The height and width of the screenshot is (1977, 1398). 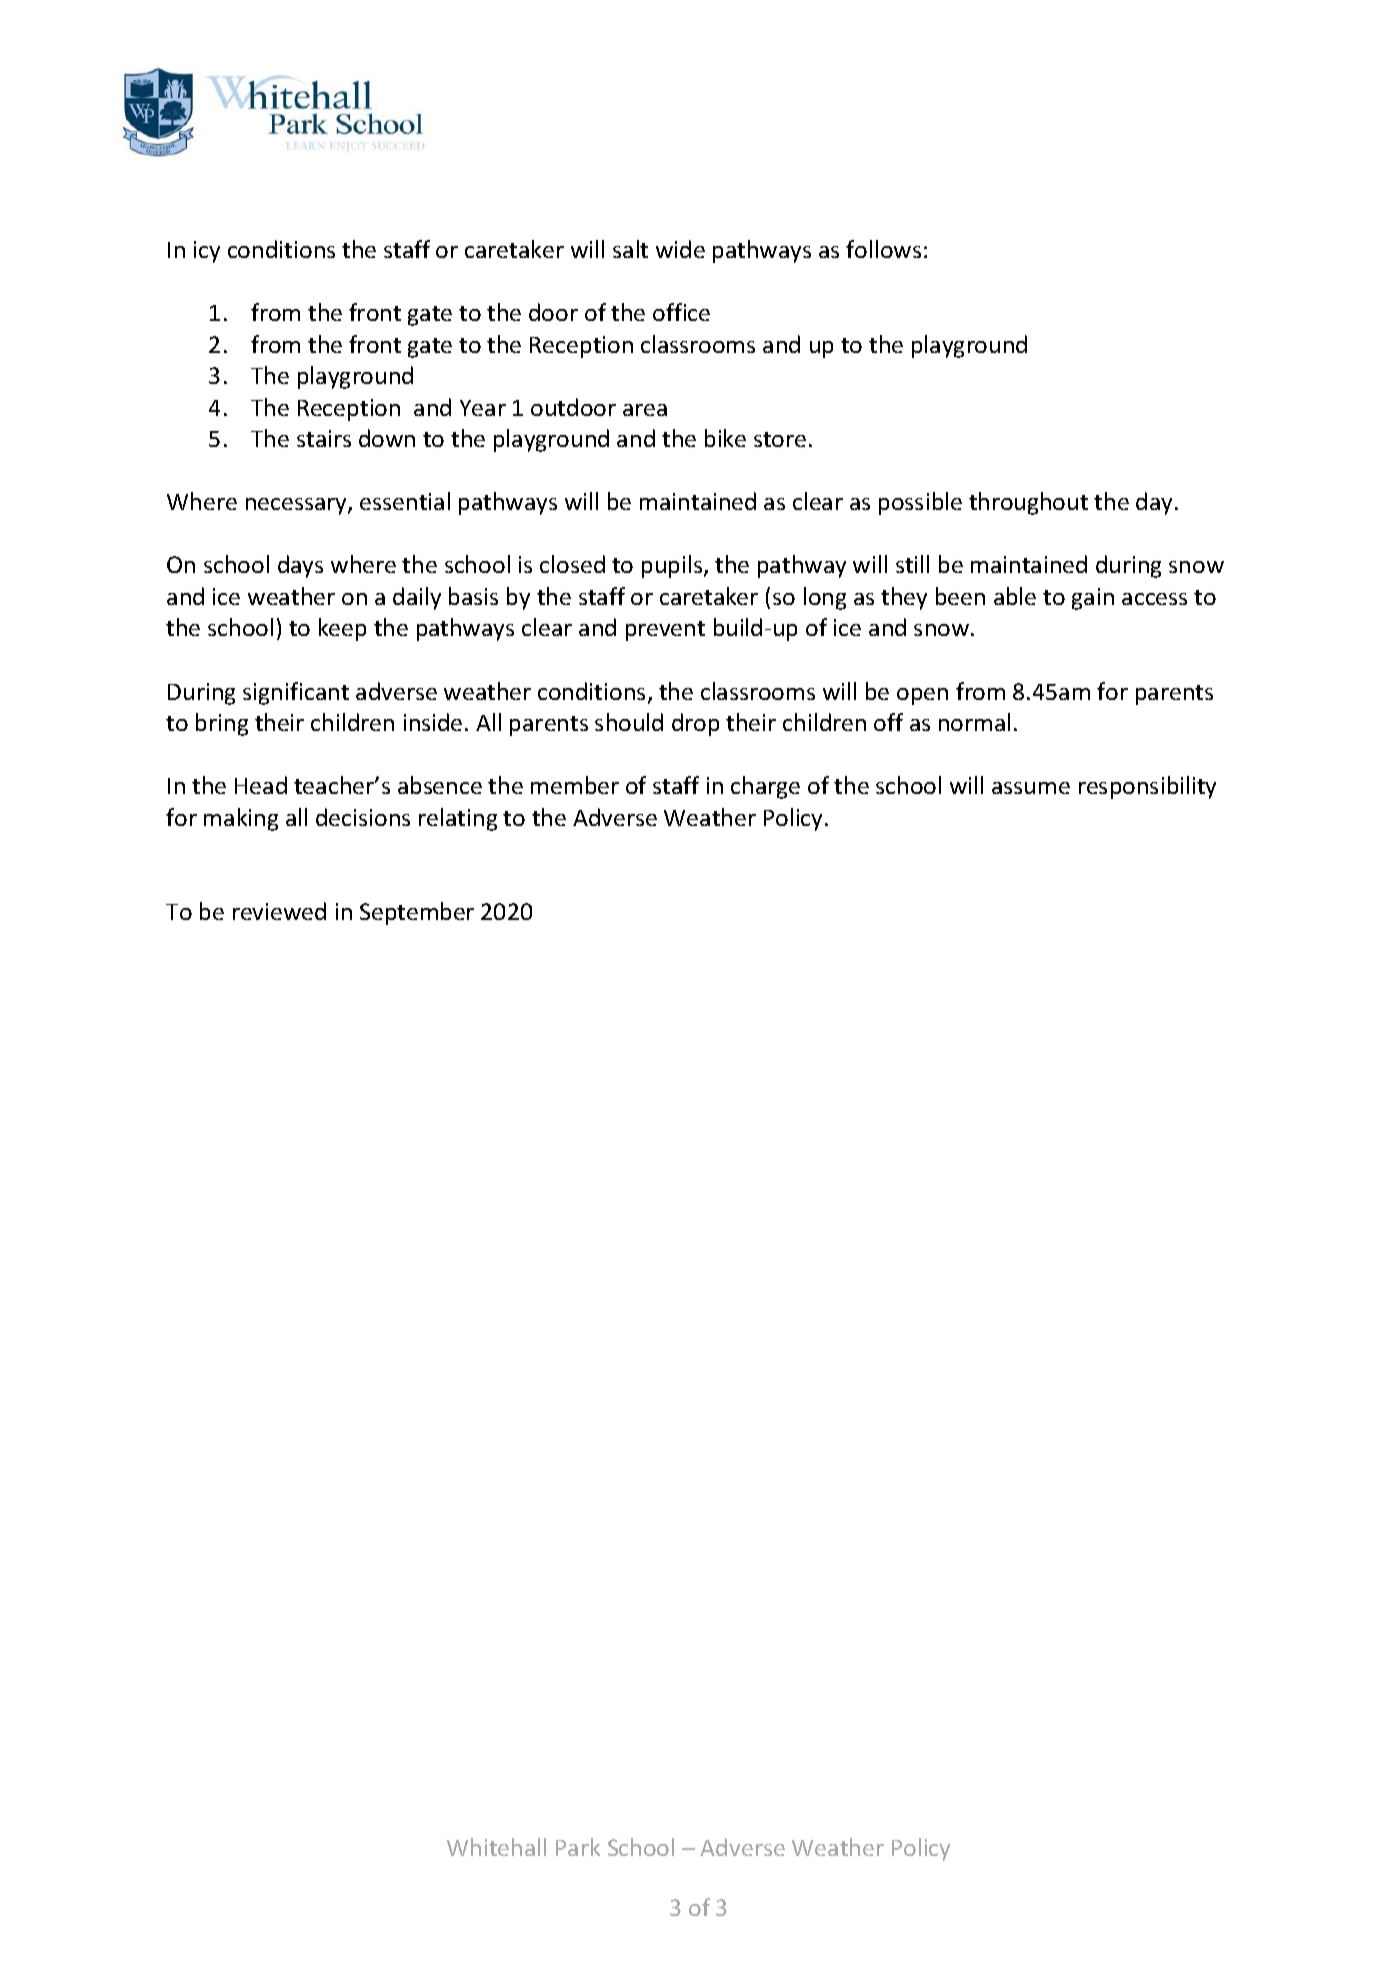 What do you see at coordinates (681, 312) in the screenshot?
I see `office` at bounding box center [681, 312].
